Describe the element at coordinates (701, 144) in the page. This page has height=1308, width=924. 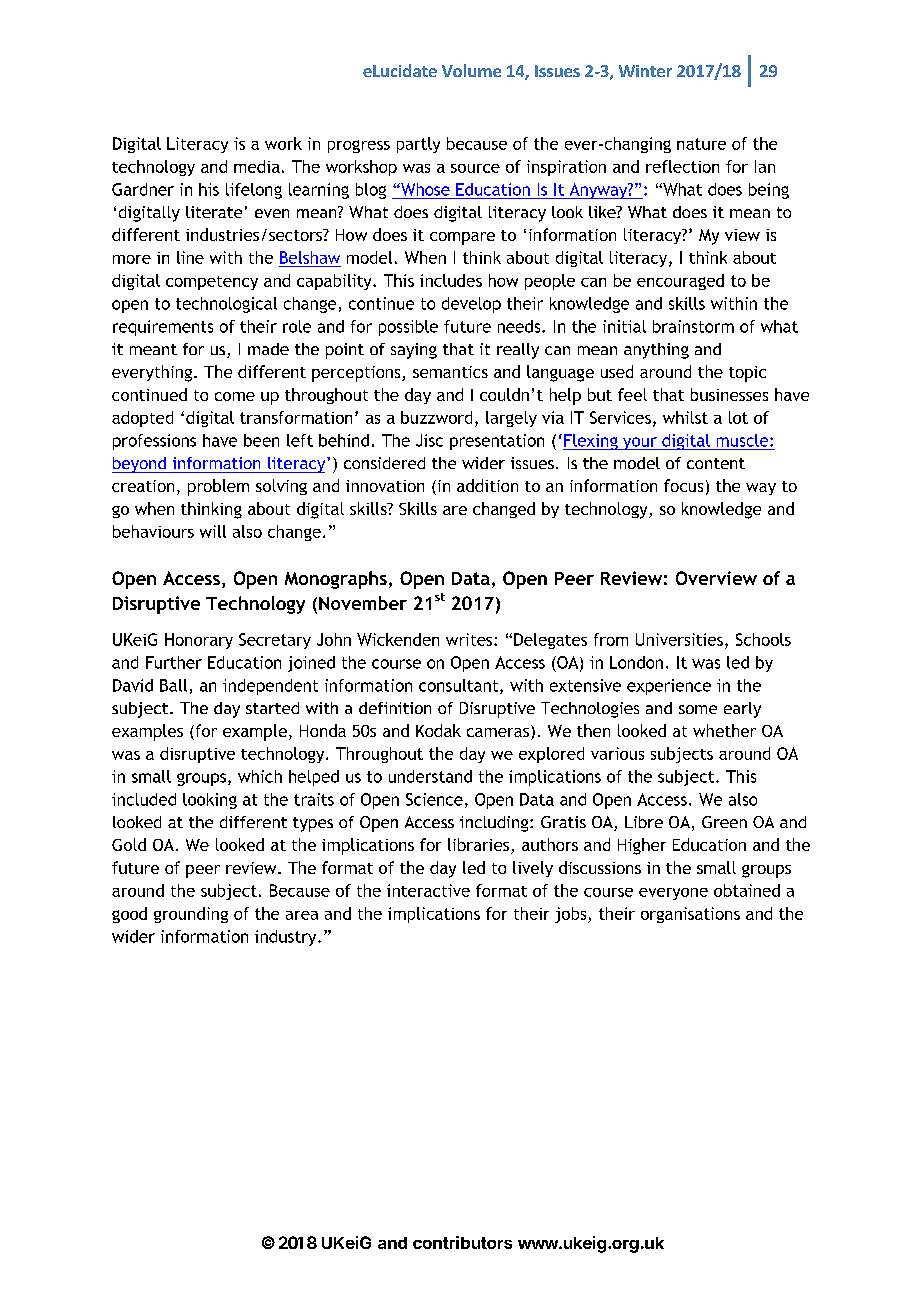
I see `nature` at that location.
